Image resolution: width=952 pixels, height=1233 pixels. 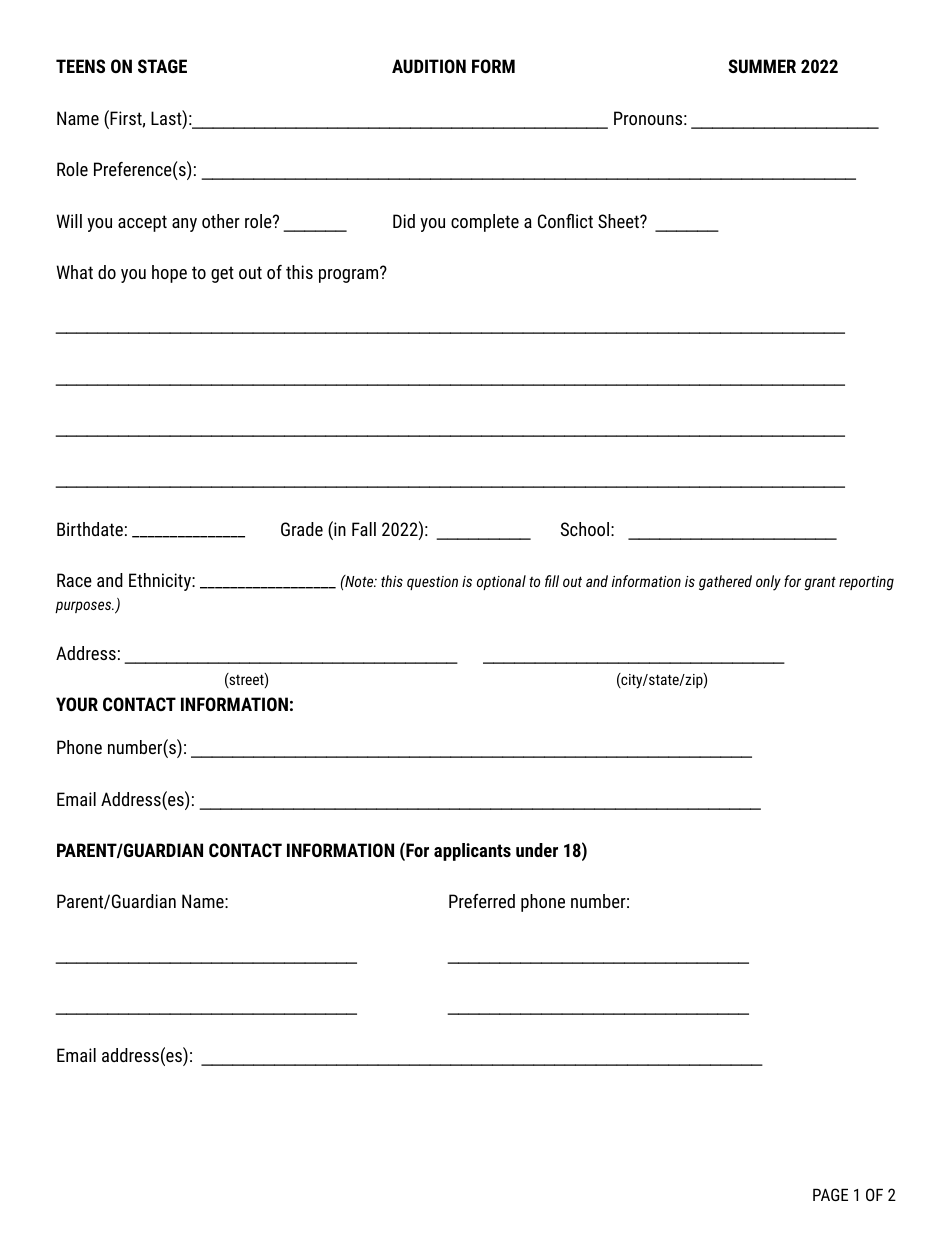 What do you see at coordinates (84, 607) in the document?
I see `purposes` at bounding box center [84, 607].
